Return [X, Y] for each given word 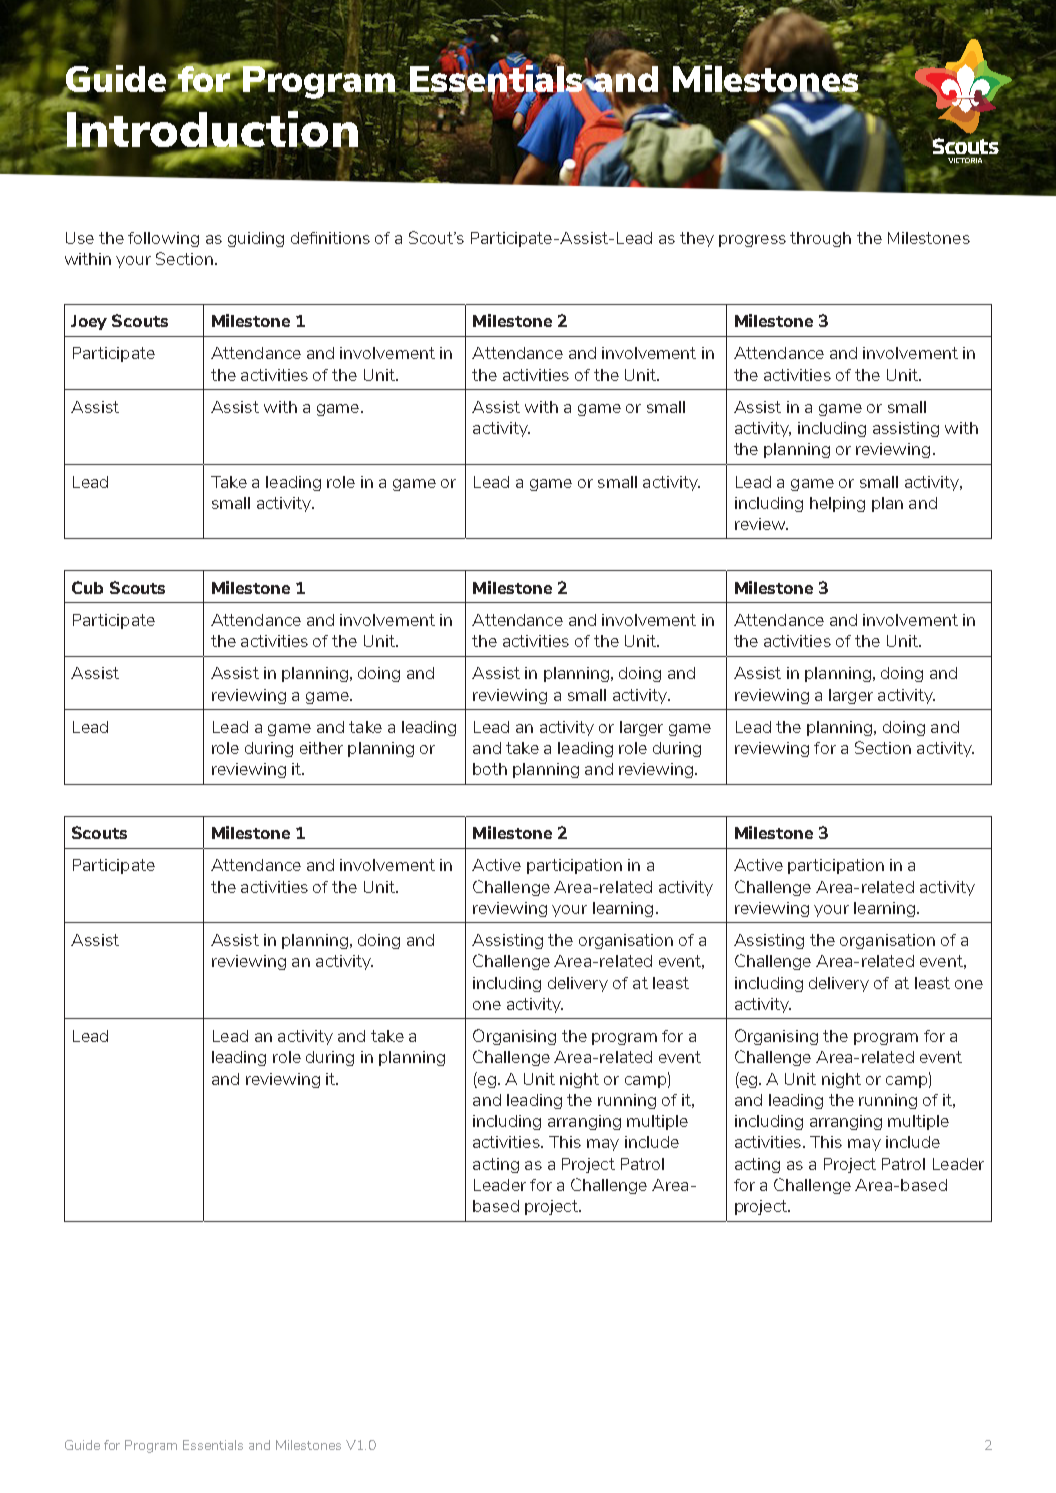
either [321, 748]
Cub [87, 587]
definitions [330, 238]
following [163, 239]
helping [837, 504]
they [697, 239]
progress [752, 241]
